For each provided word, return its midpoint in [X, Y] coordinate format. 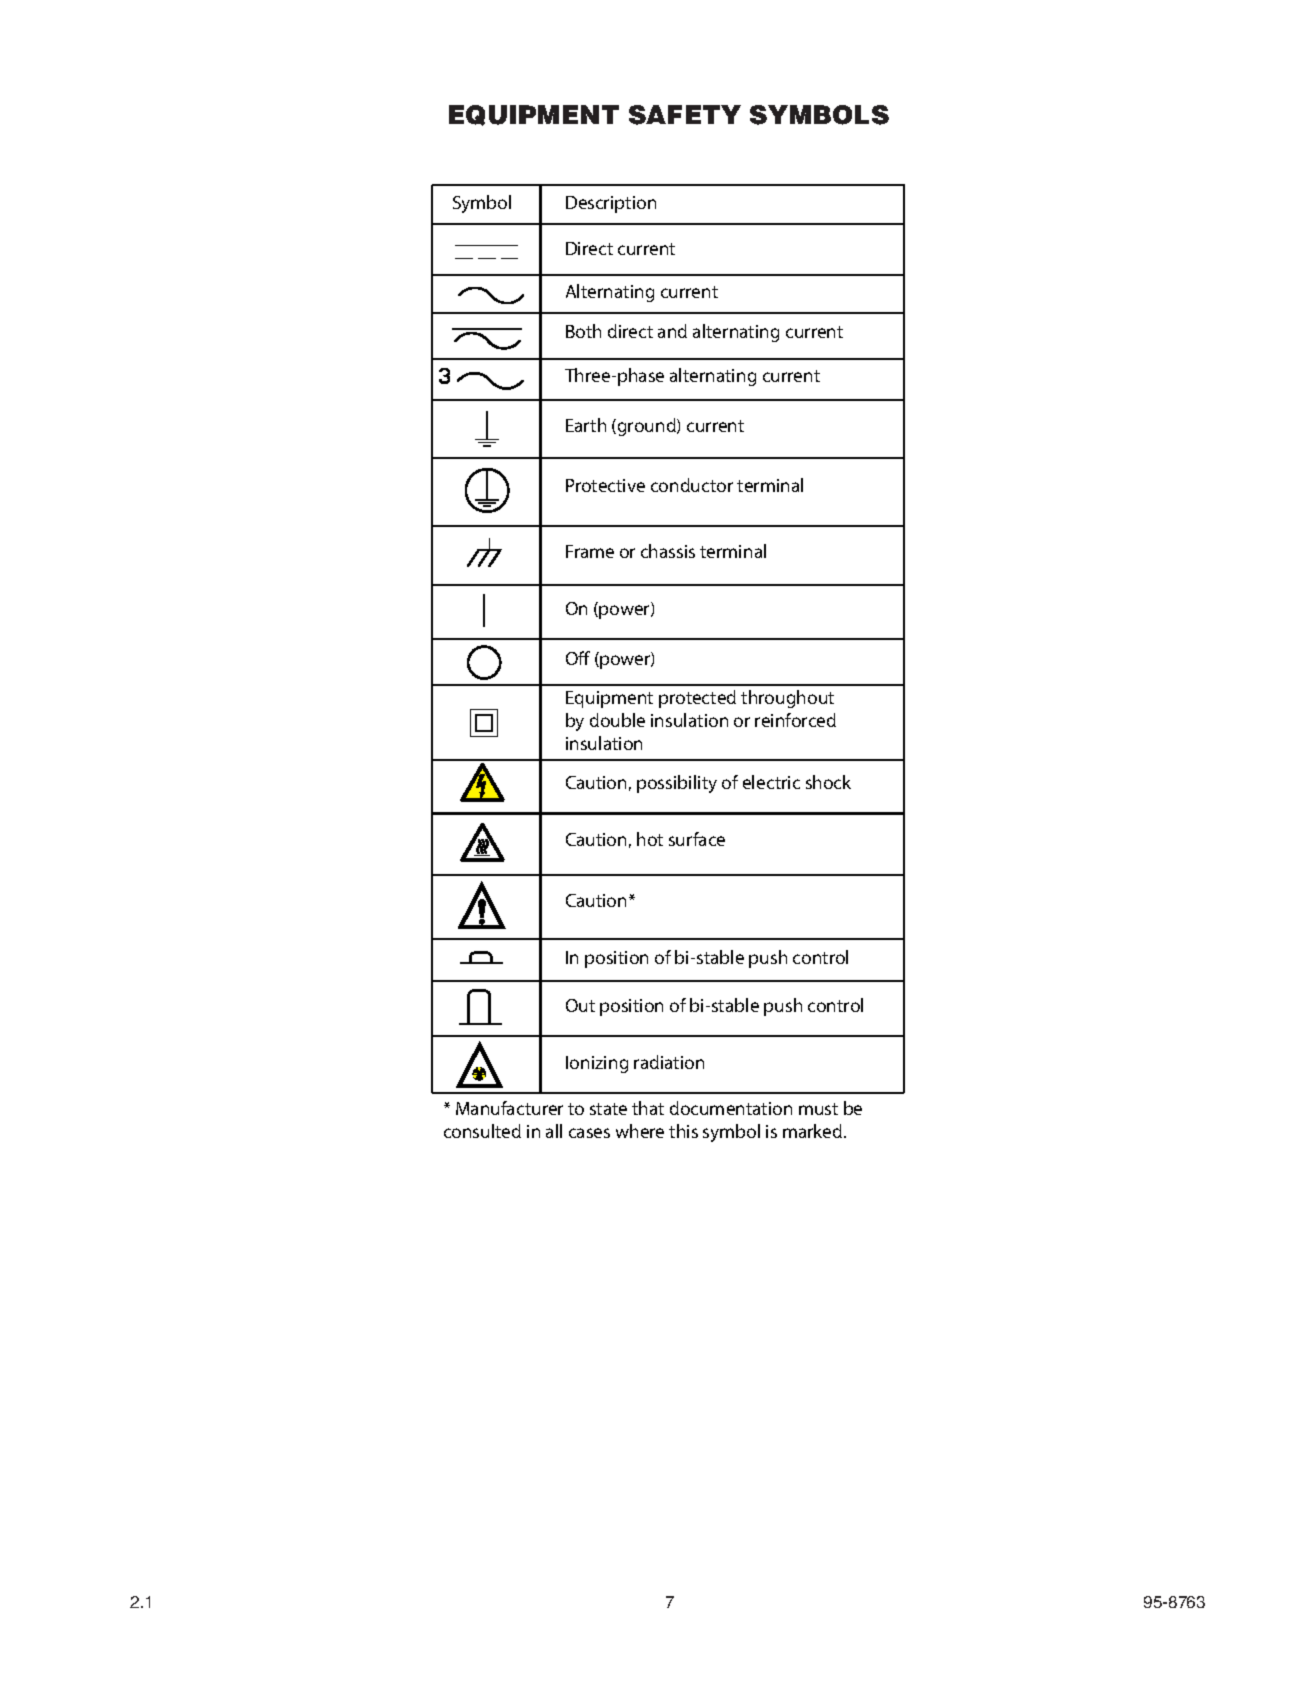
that [648, 1108]
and [672, 331]
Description [611, 204]
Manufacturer [509, 1108]
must [818, 1109]
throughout [787, 699]
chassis [668, 551]
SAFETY [685, 115]
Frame [590, 551]
